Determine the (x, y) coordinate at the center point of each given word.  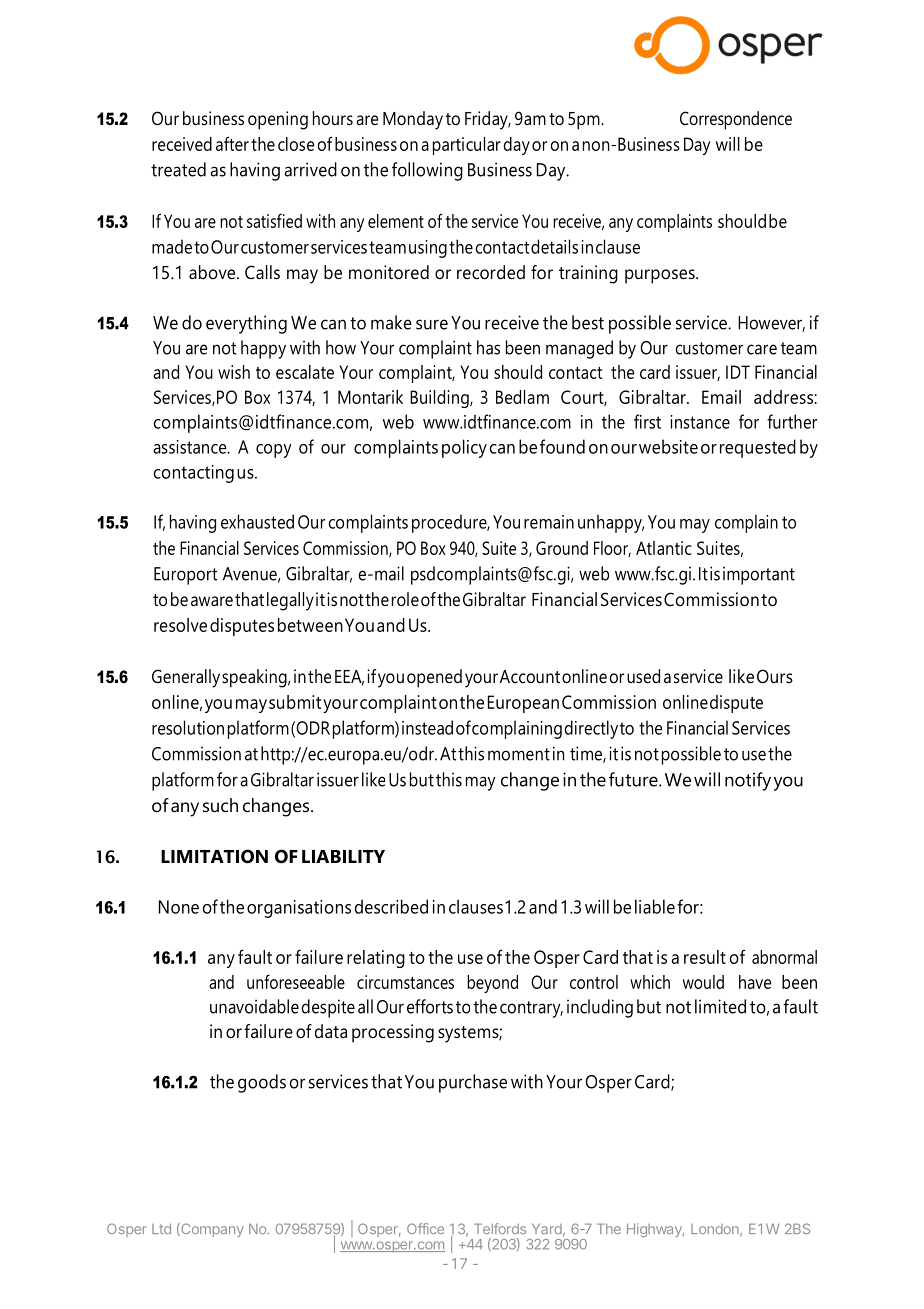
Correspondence (736, 120)
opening (278, 120)
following (427, 171)
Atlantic (664, 548)
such (220, 805)
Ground (562, 548)
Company (211, 1230)
